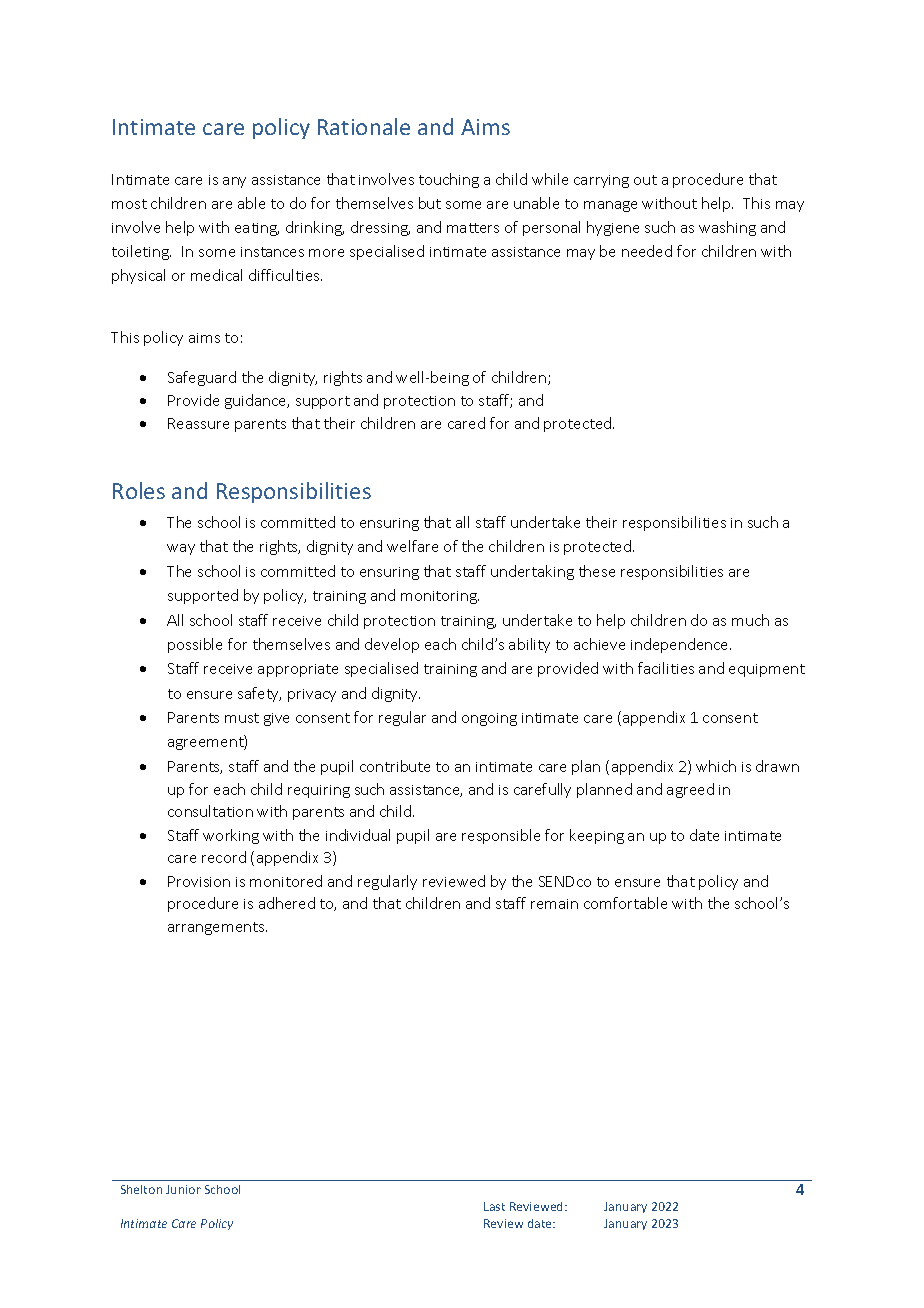 Image resolution: width=924 pixels, height=1308 pixels. What do you see at coordinates (234, 182) in the screenshot?
I see `any` at bounding box center [234, 182].
